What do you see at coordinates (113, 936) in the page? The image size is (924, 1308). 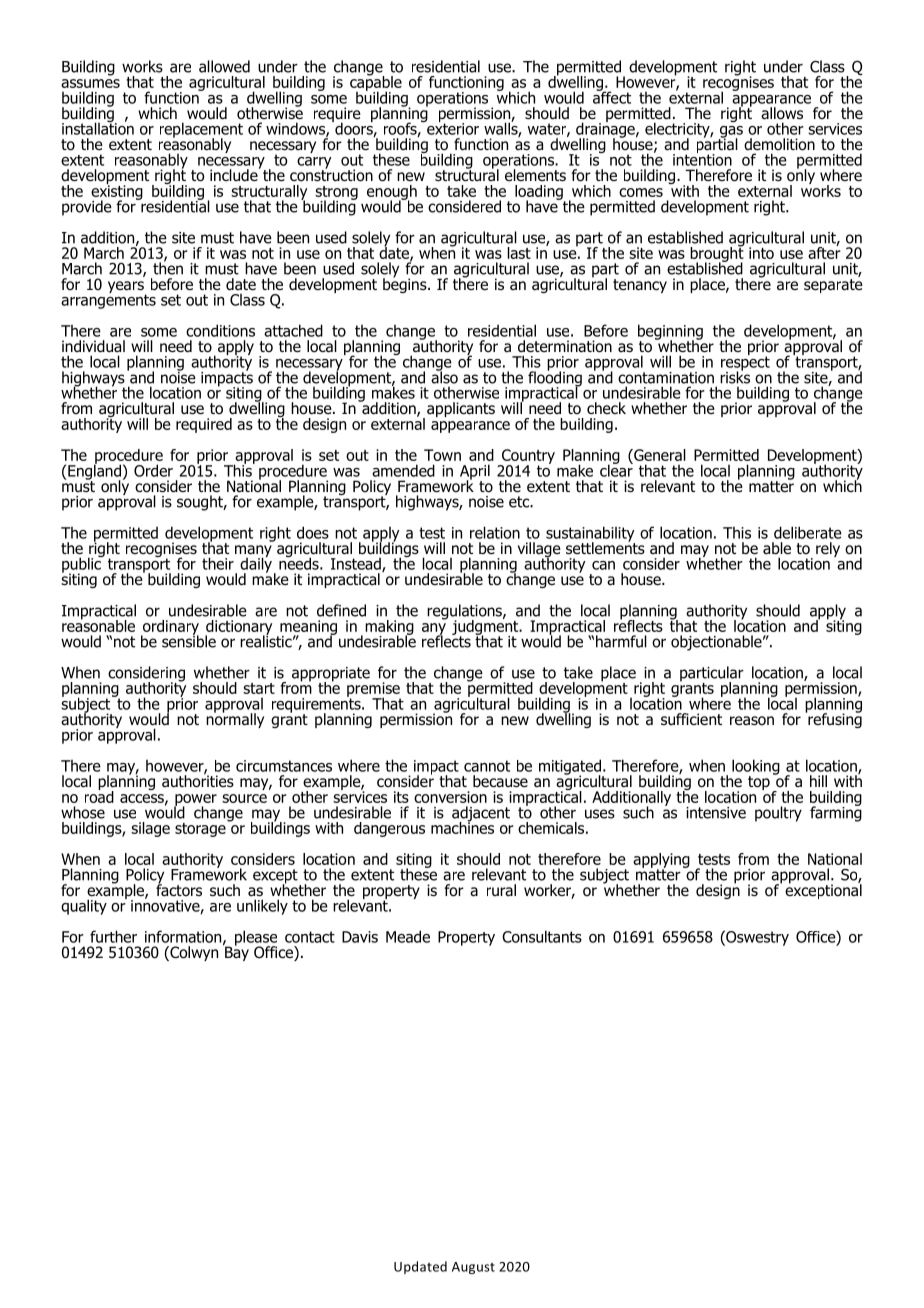 I see `further` at bounding box center [113, 936].
